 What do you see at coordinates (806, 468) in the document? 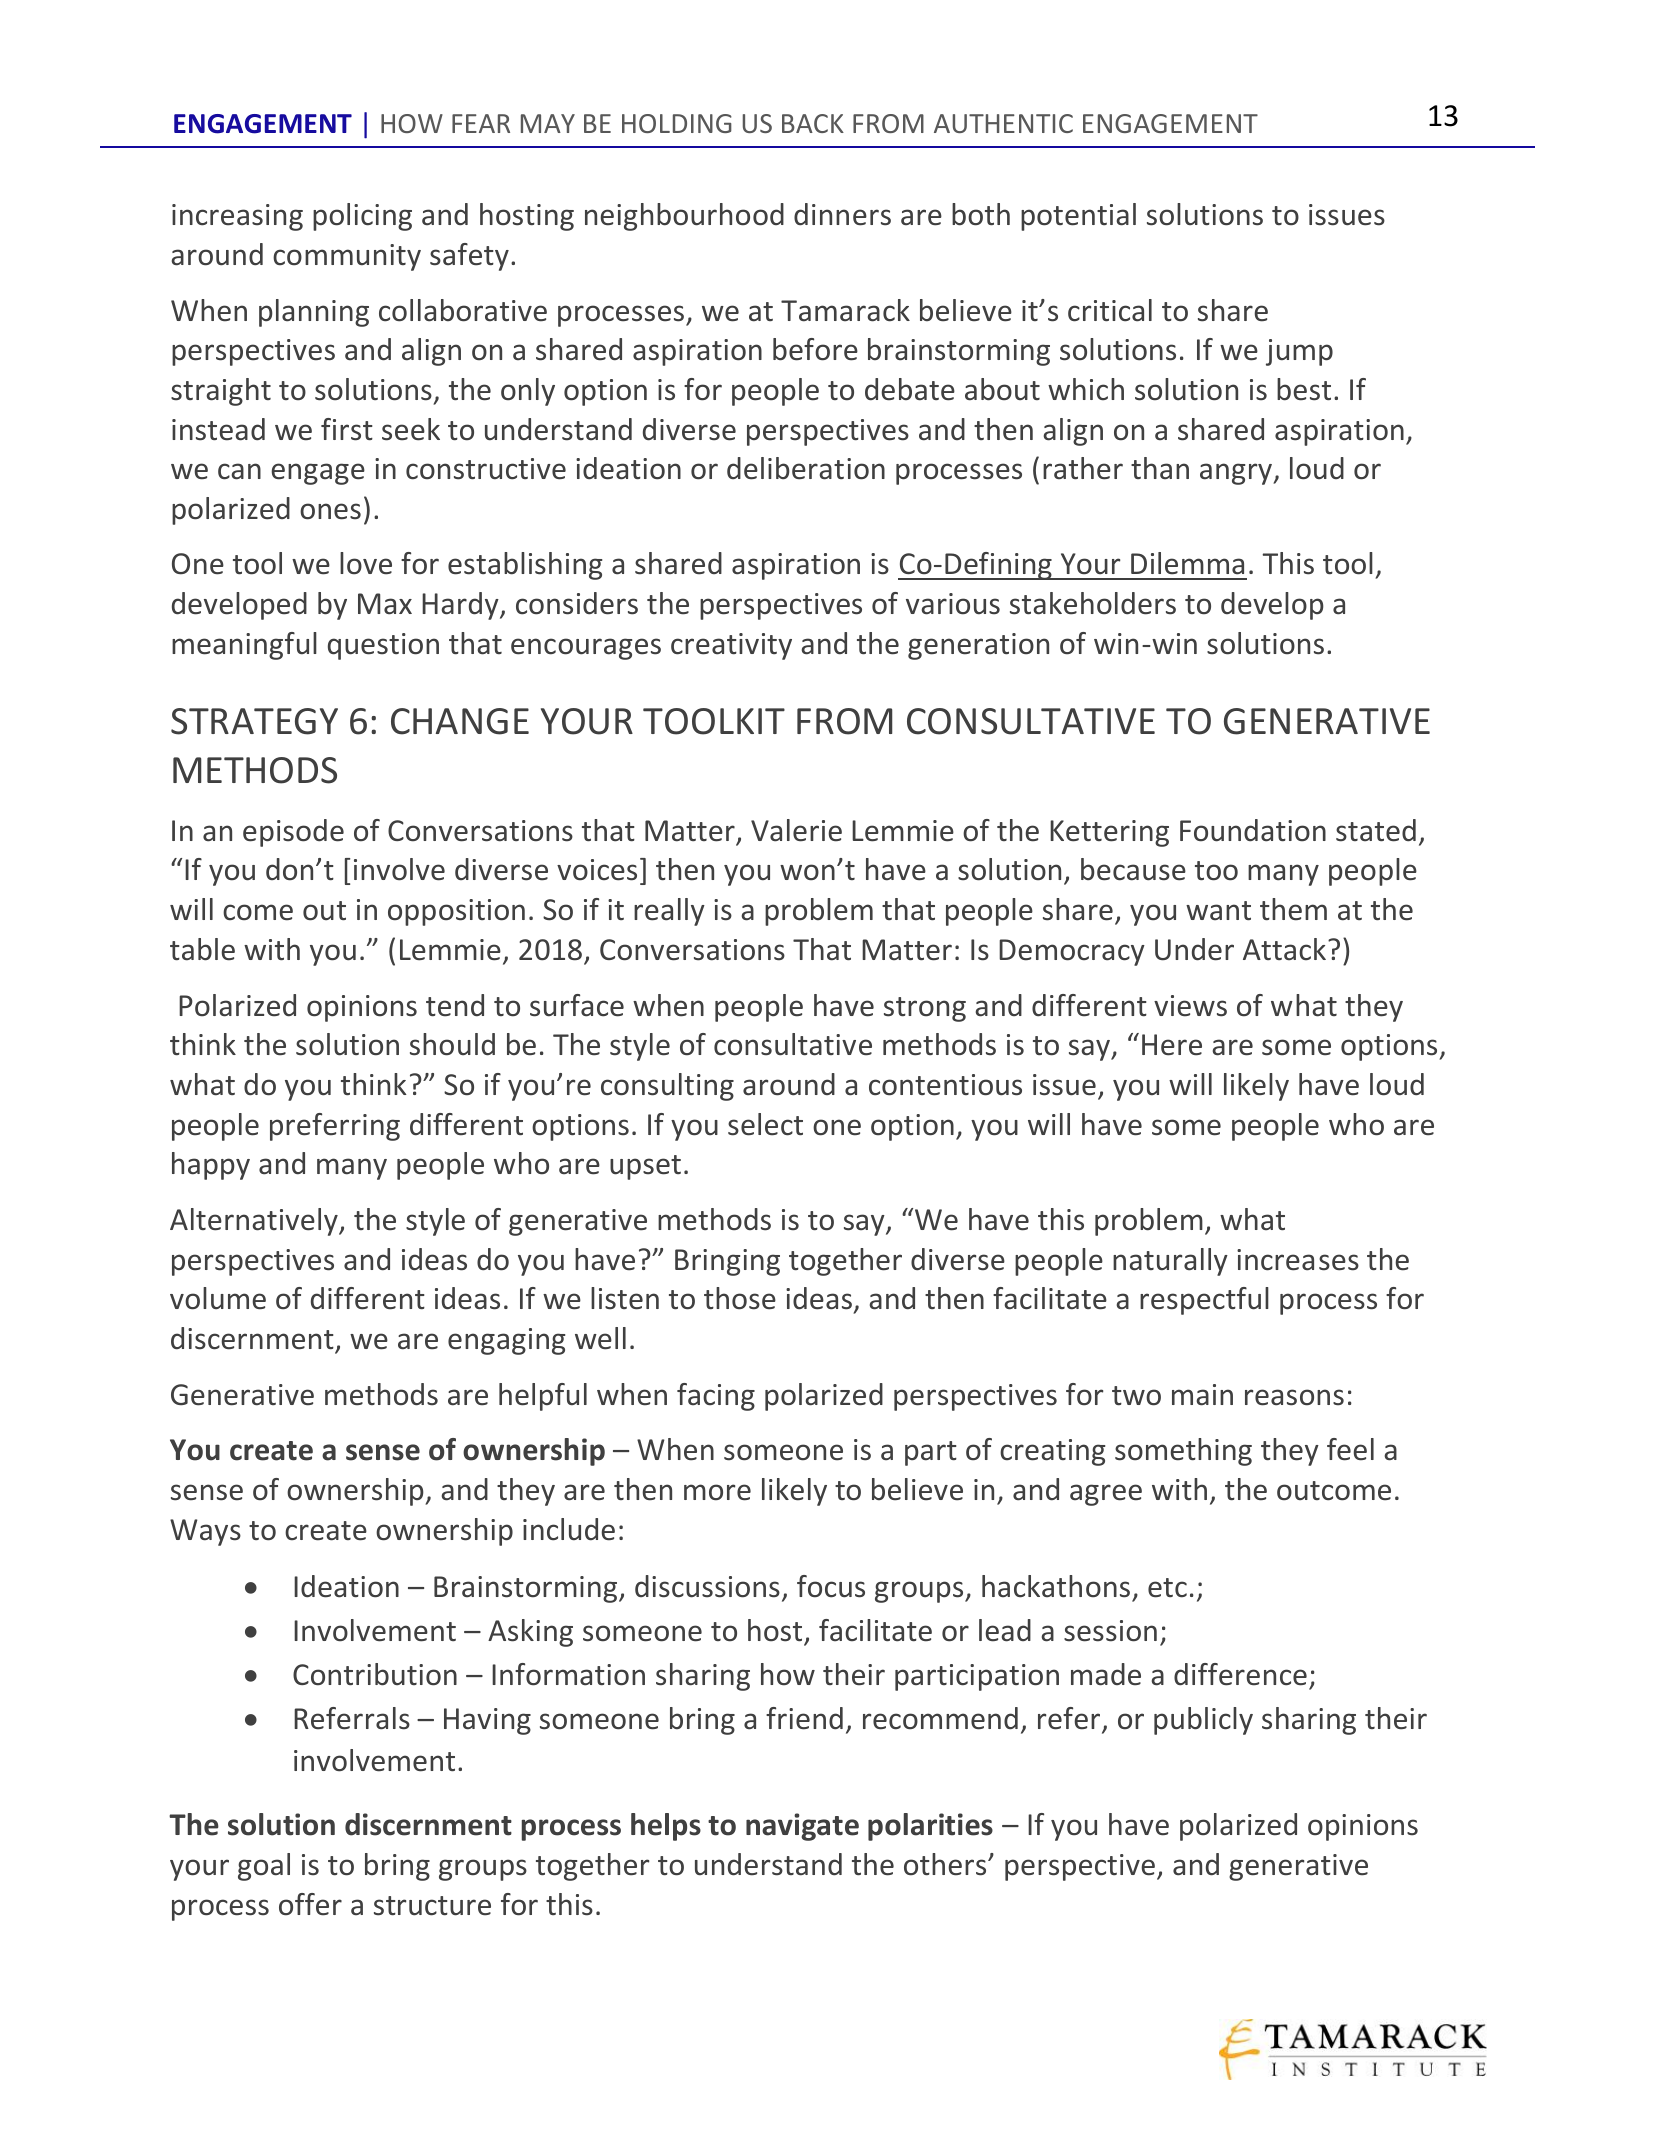
I see `deliberation` at bounding box center [806, 468].
